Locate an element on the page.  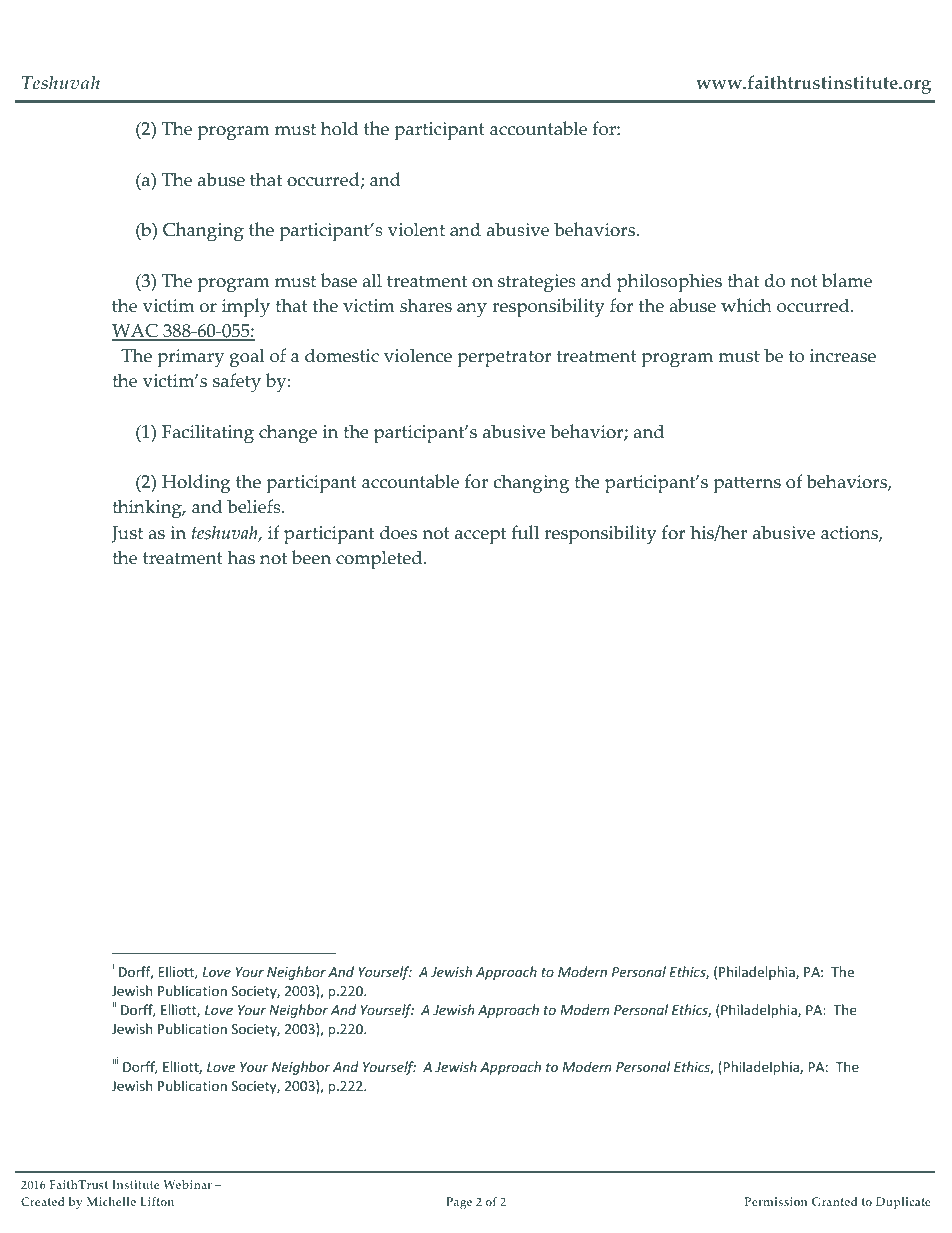
violent is located at coordinates (416, 229).
